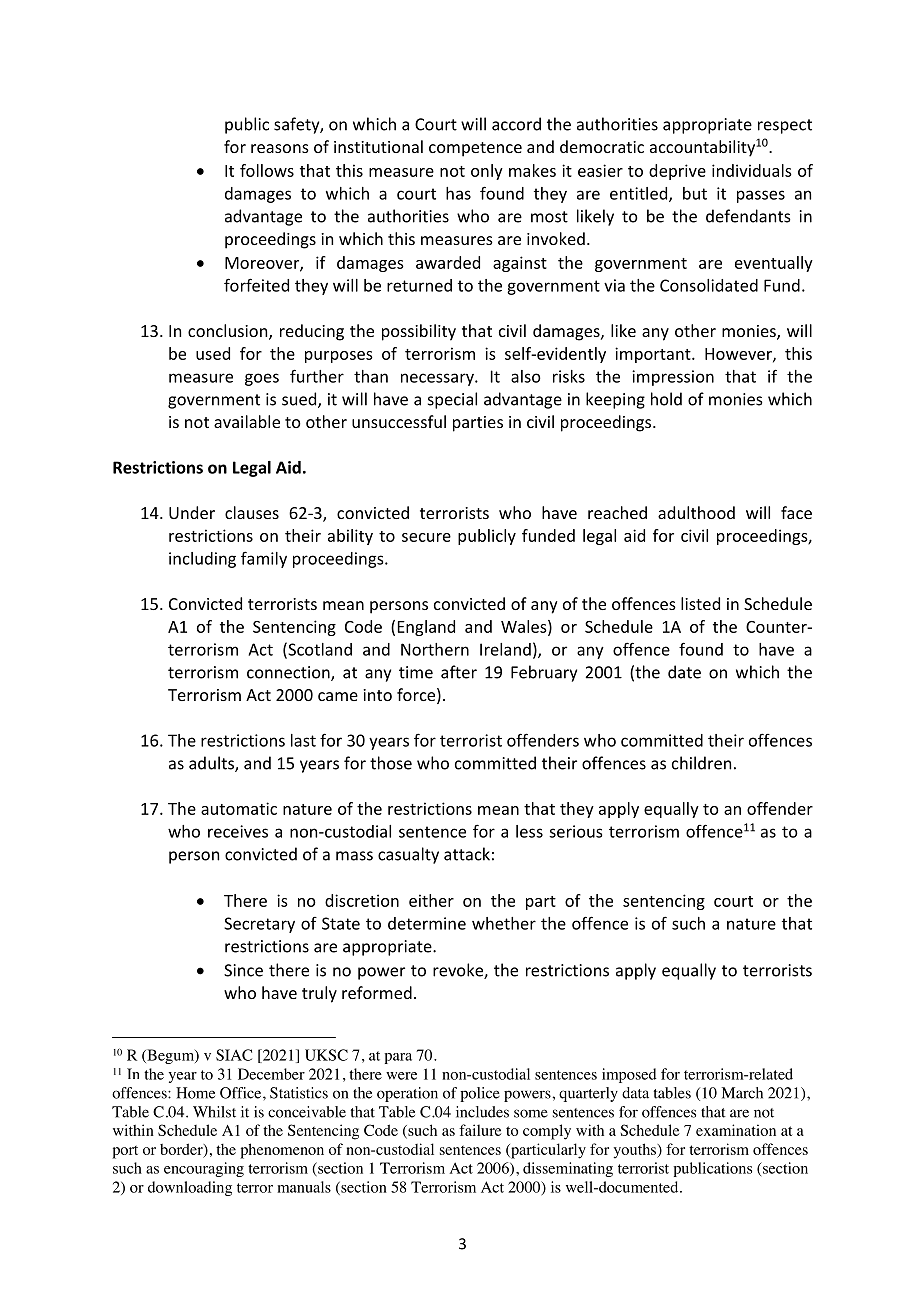 The image size is (924, 1308). Describe the element at coordinates (247, 421) in the screenshot. I see `available` at that location.
